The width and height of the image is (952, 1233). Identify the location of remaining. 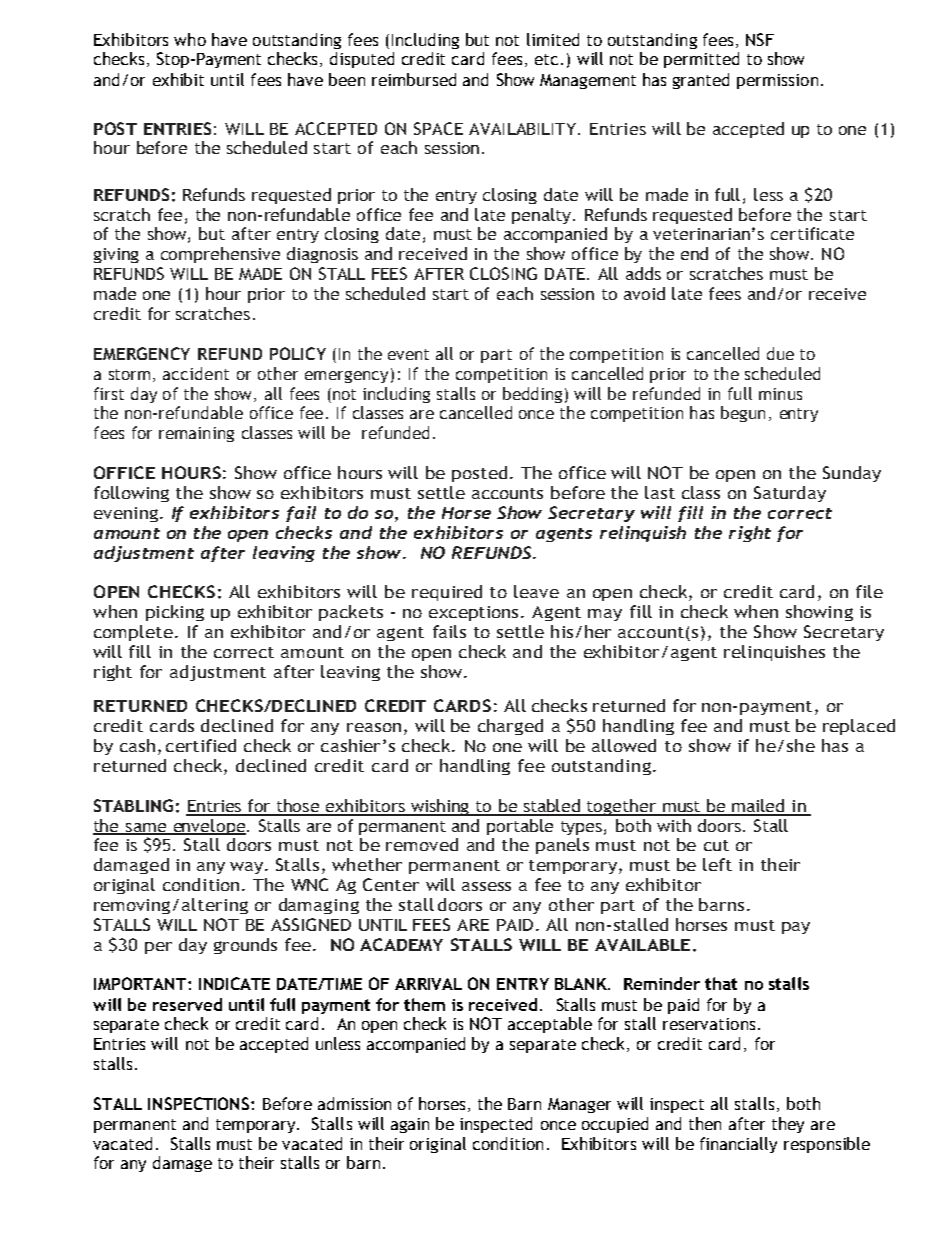
(196, 434).
